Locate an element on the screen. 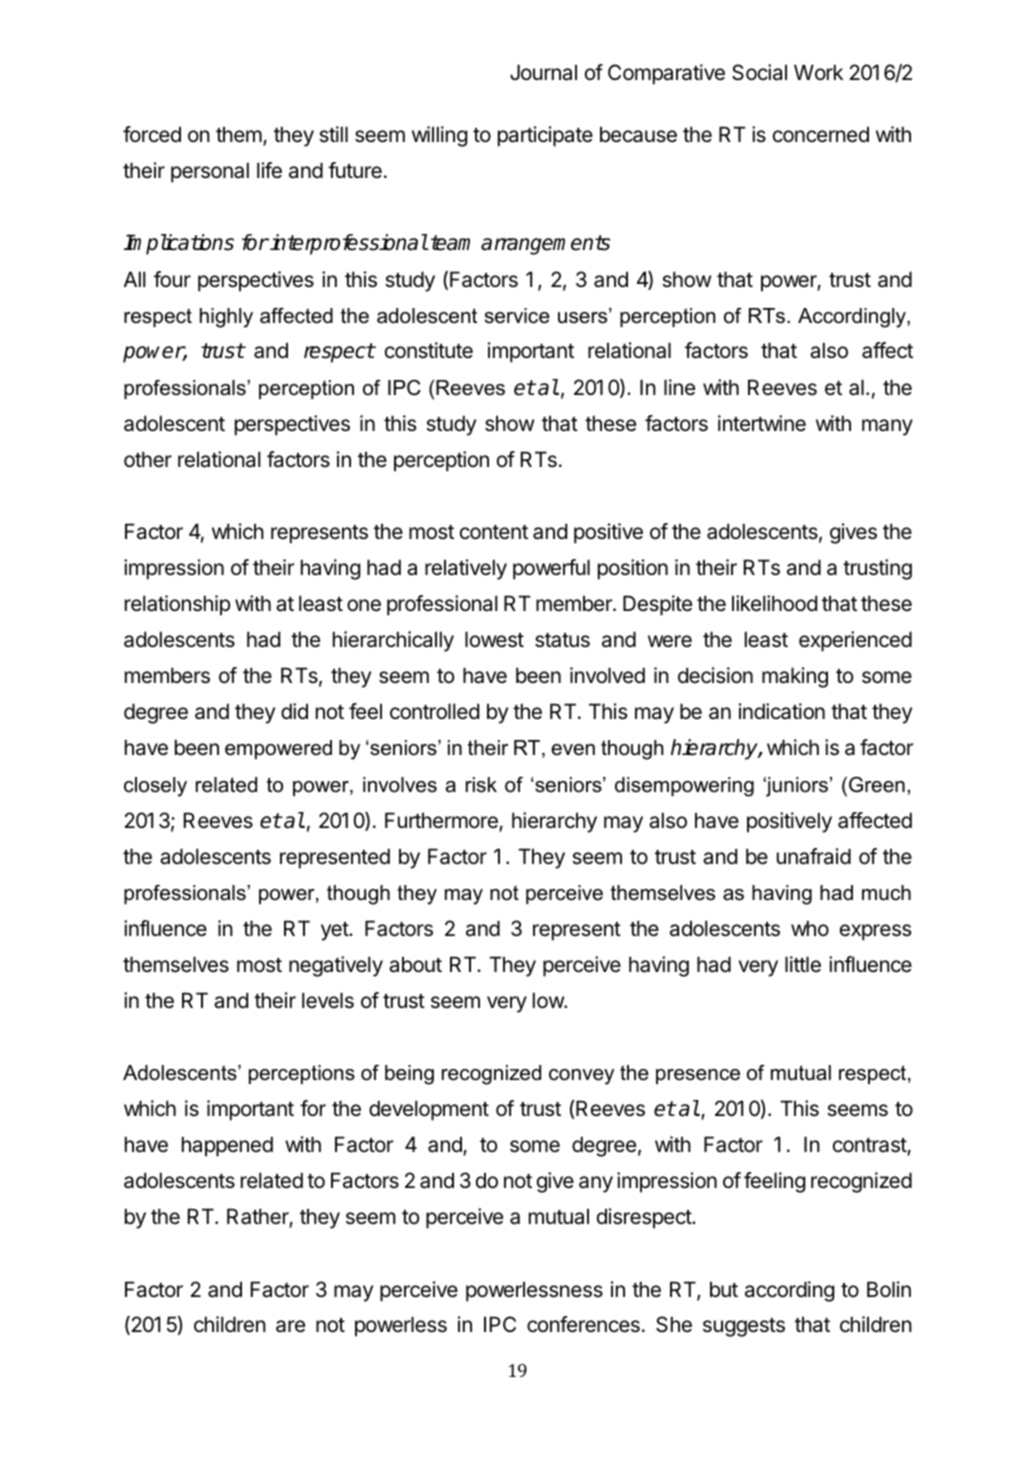 This screenshot has width=1036, height=1467. concerned is located at coordinates (821, 134).
